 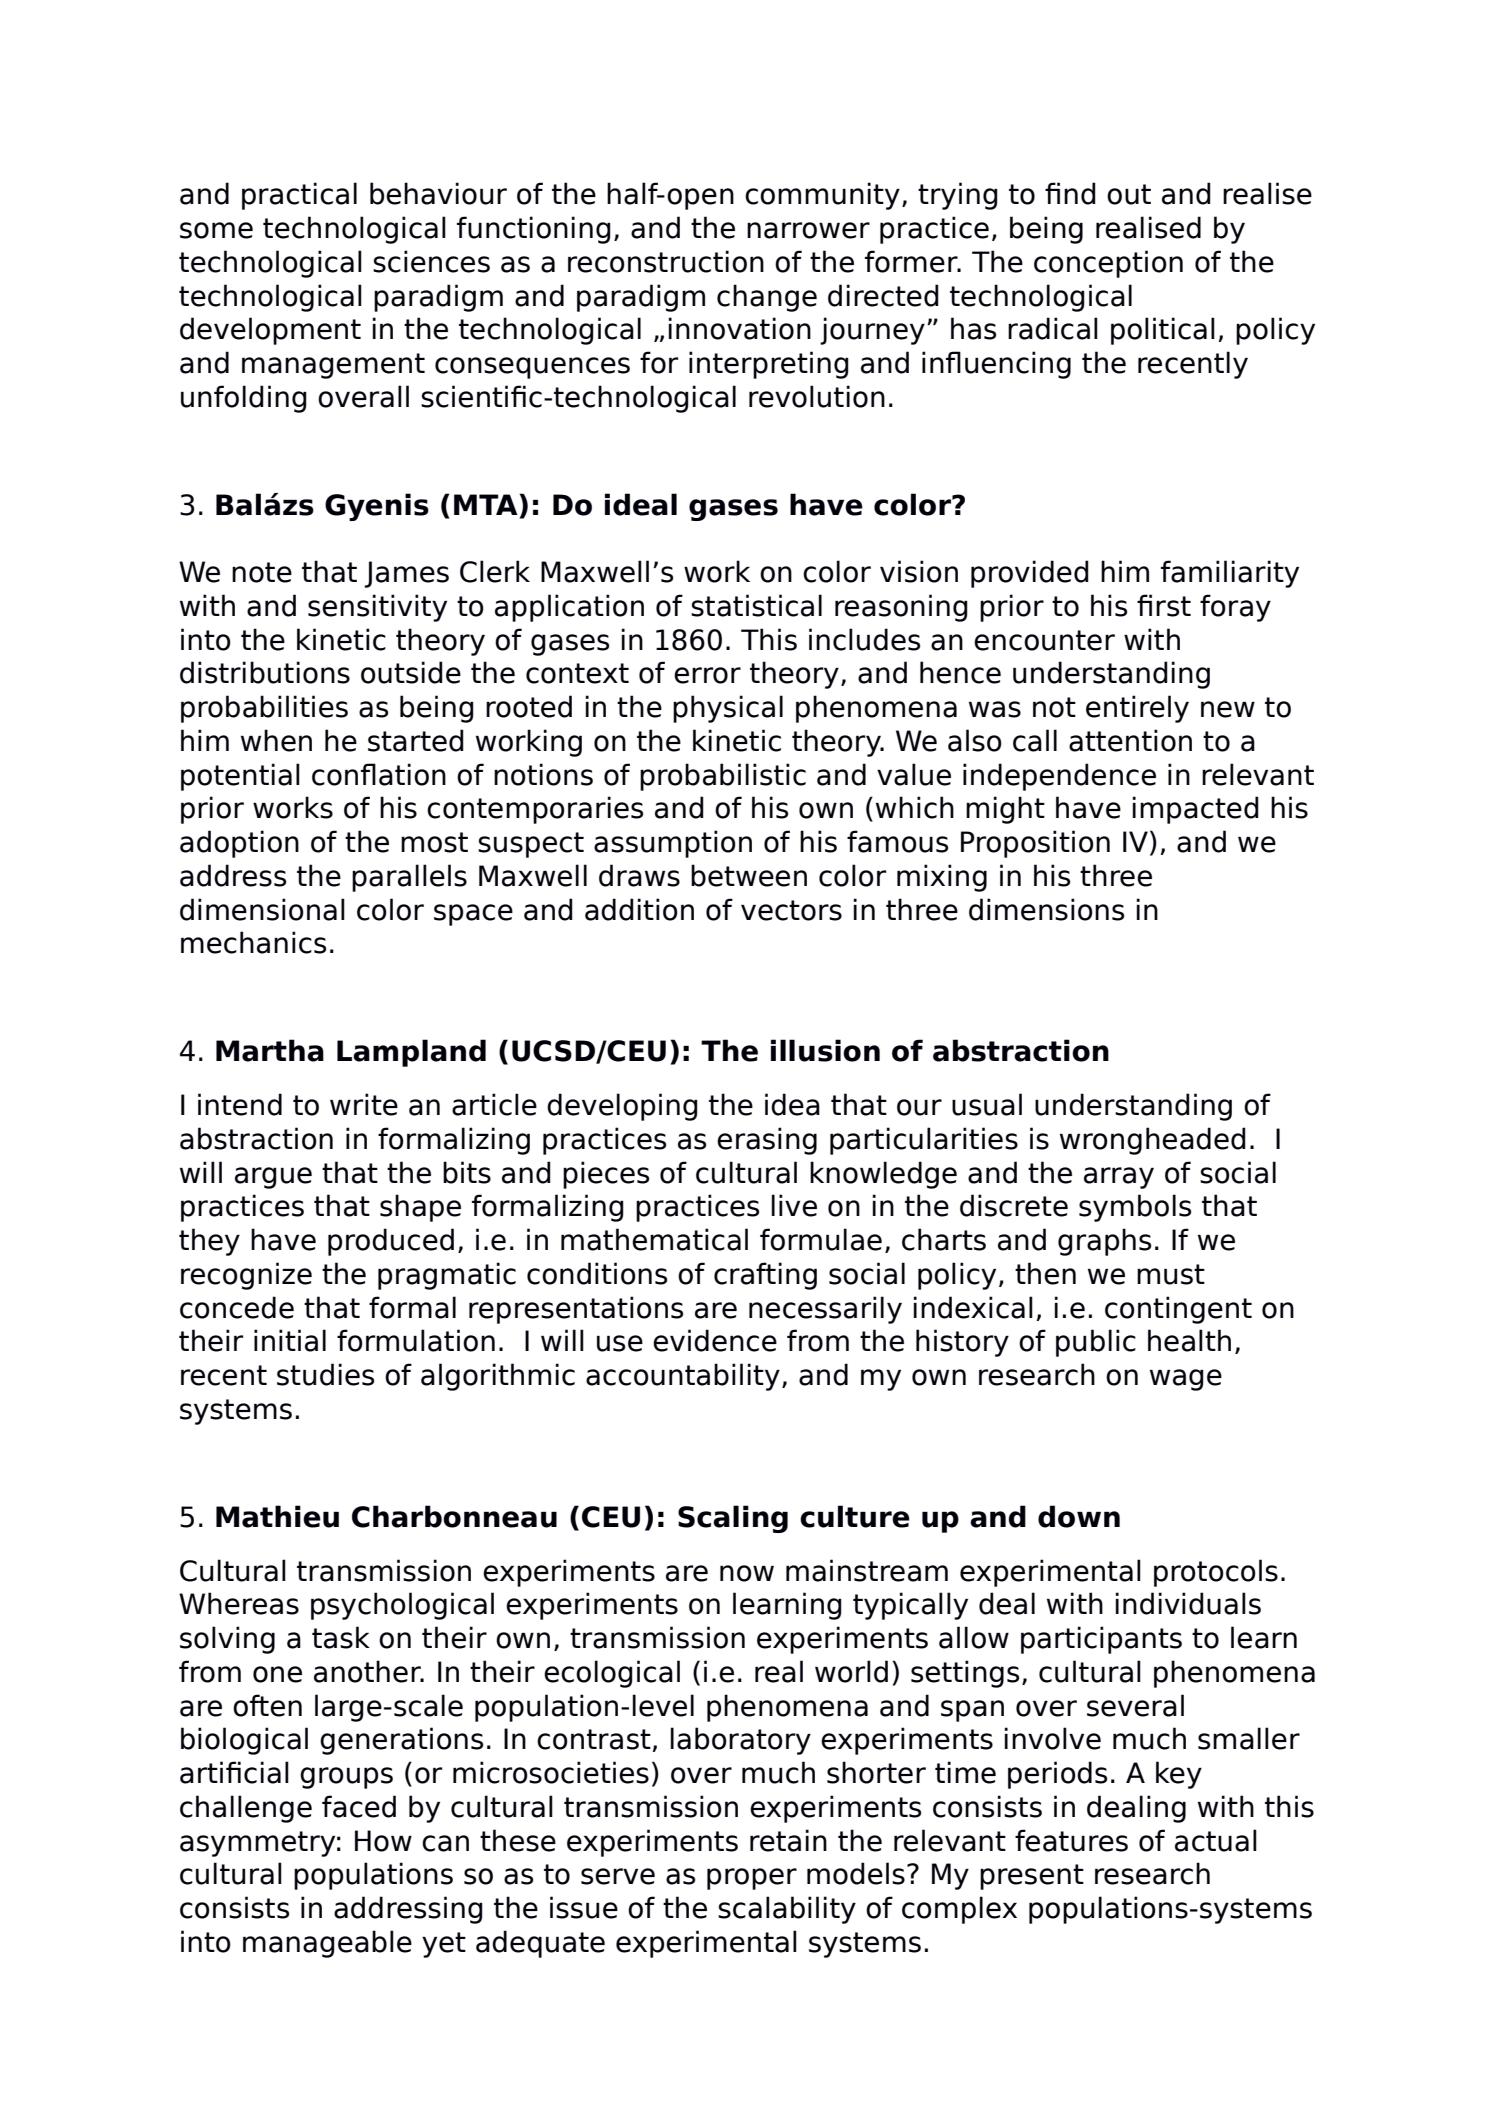 I want to click on practical, so click(x=299, y=196).
